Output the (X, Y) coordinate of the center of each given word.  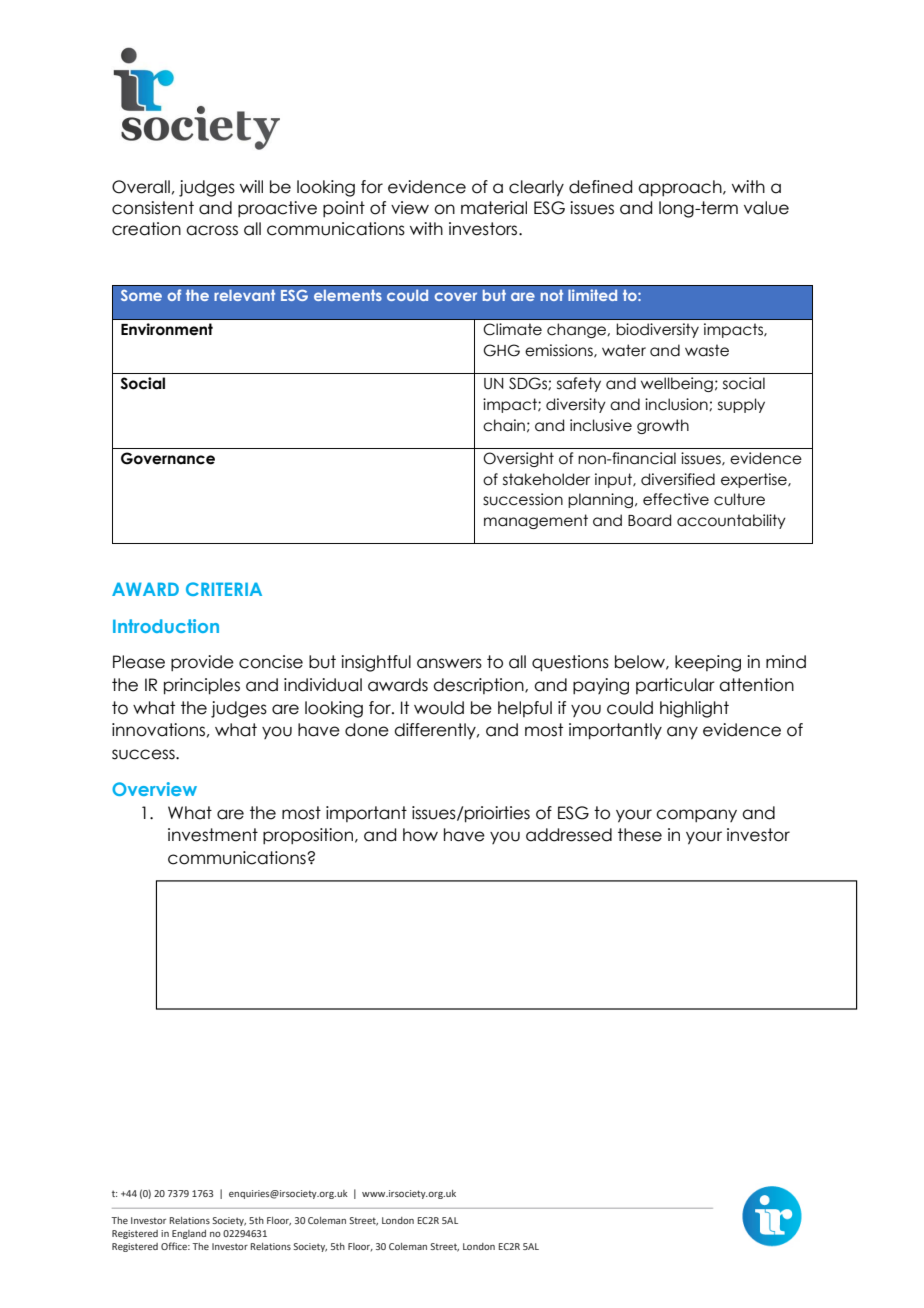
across (212, 230)
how (420, 835)
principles (202, 686)
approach (681, 188)
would (439, 708)
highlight (694, 709)
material (494, 208)
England (189, 1234)
